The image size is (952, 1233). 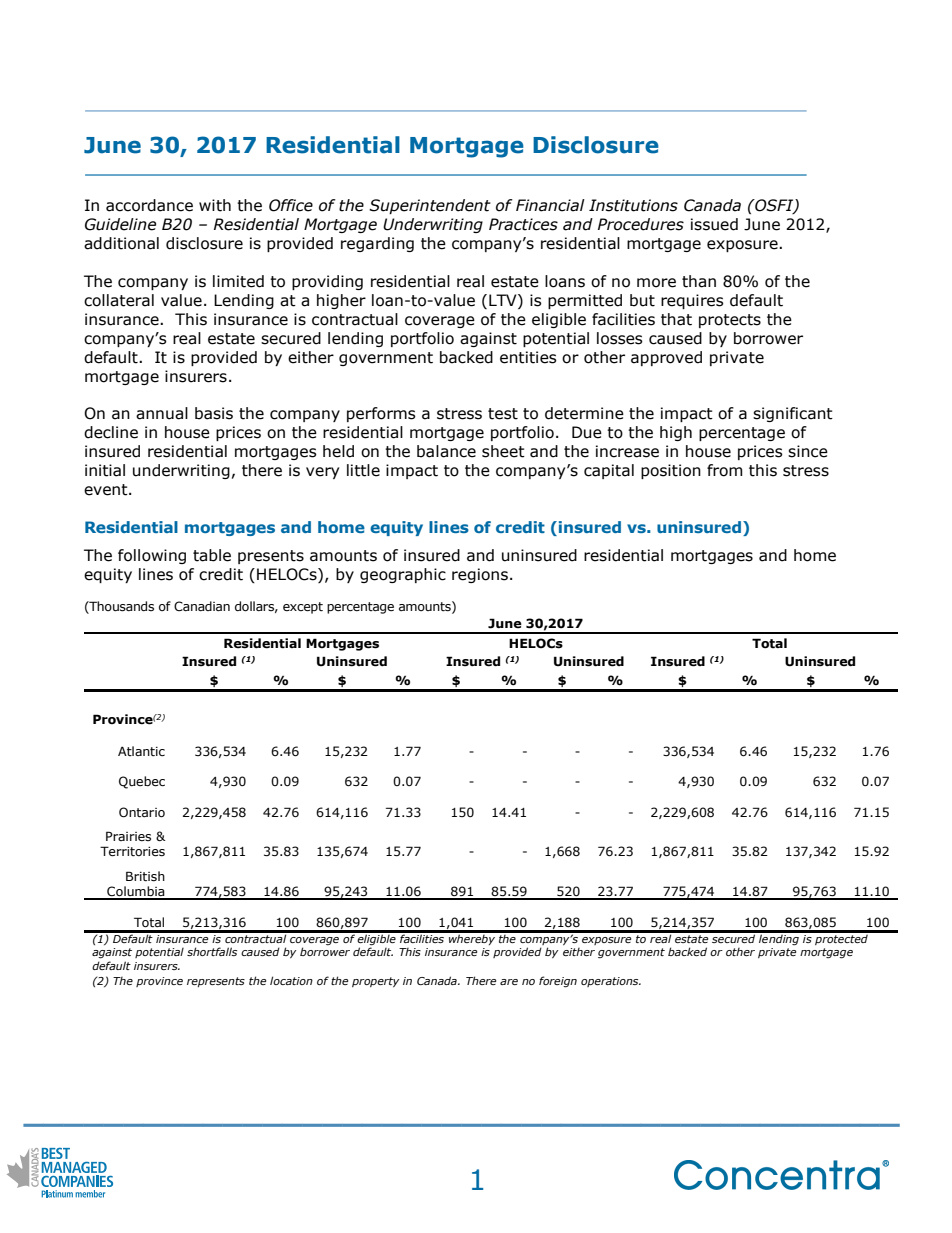 What do you see at coordinates (558, 982) in the image?
I see `foreign` at bounding box center [558, 982].
